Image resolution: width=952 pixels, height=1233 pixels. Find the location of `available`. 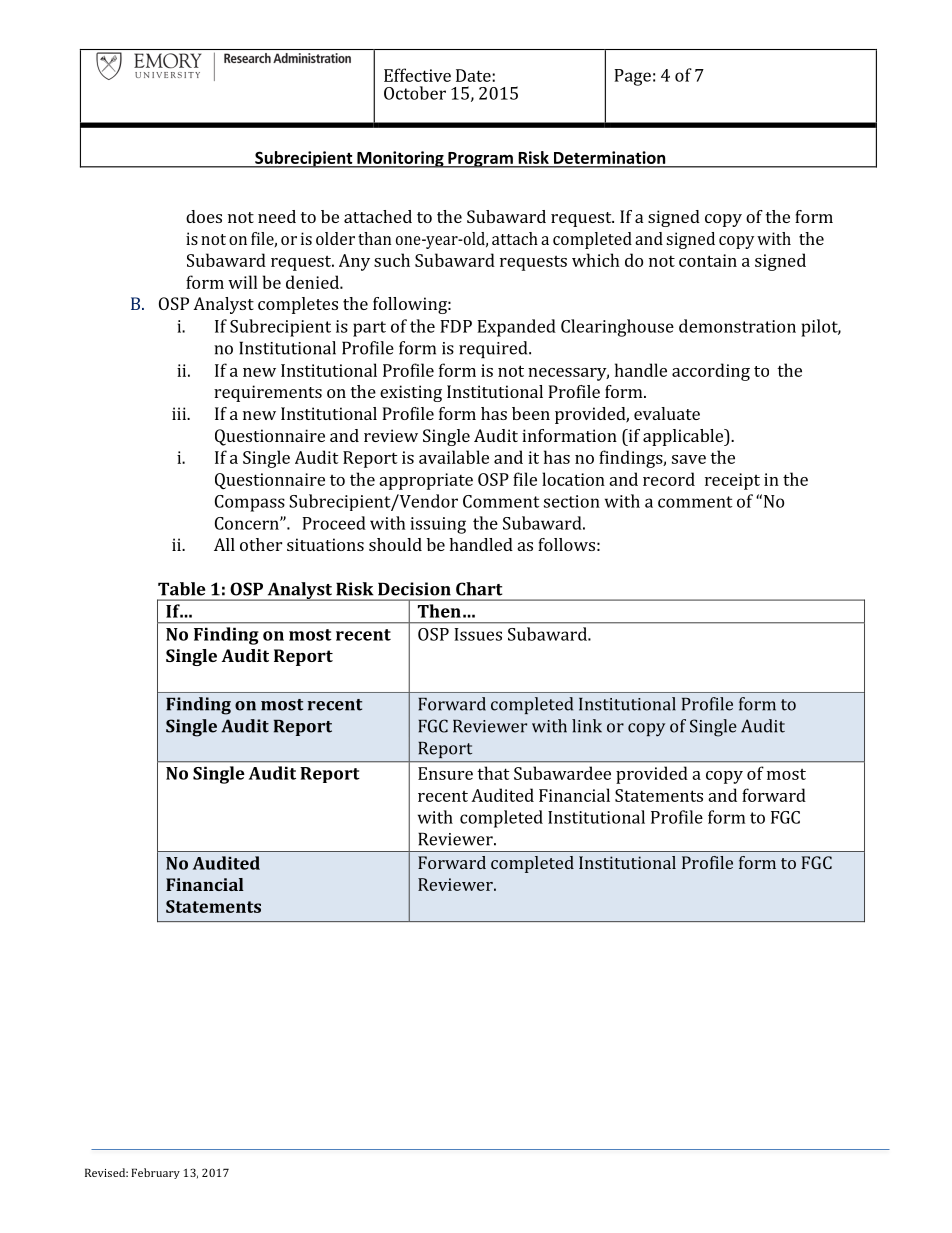

available is located at coordinates (454, 457).
